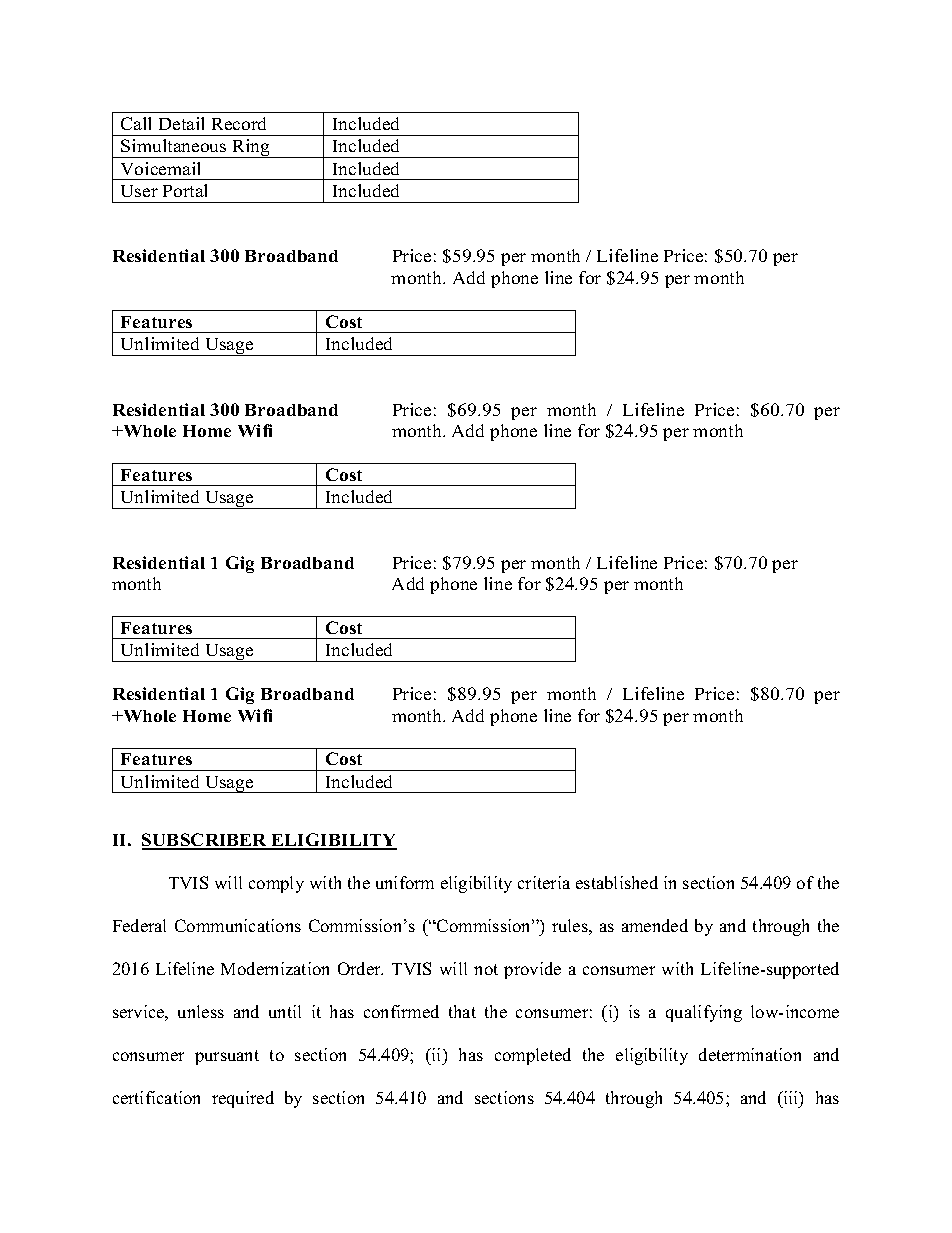 The height and width of the screenshot is (1233, 952). Describe the element at coordinates (173, 145) in the screenshot. I see `Simultaneous` at that location.
